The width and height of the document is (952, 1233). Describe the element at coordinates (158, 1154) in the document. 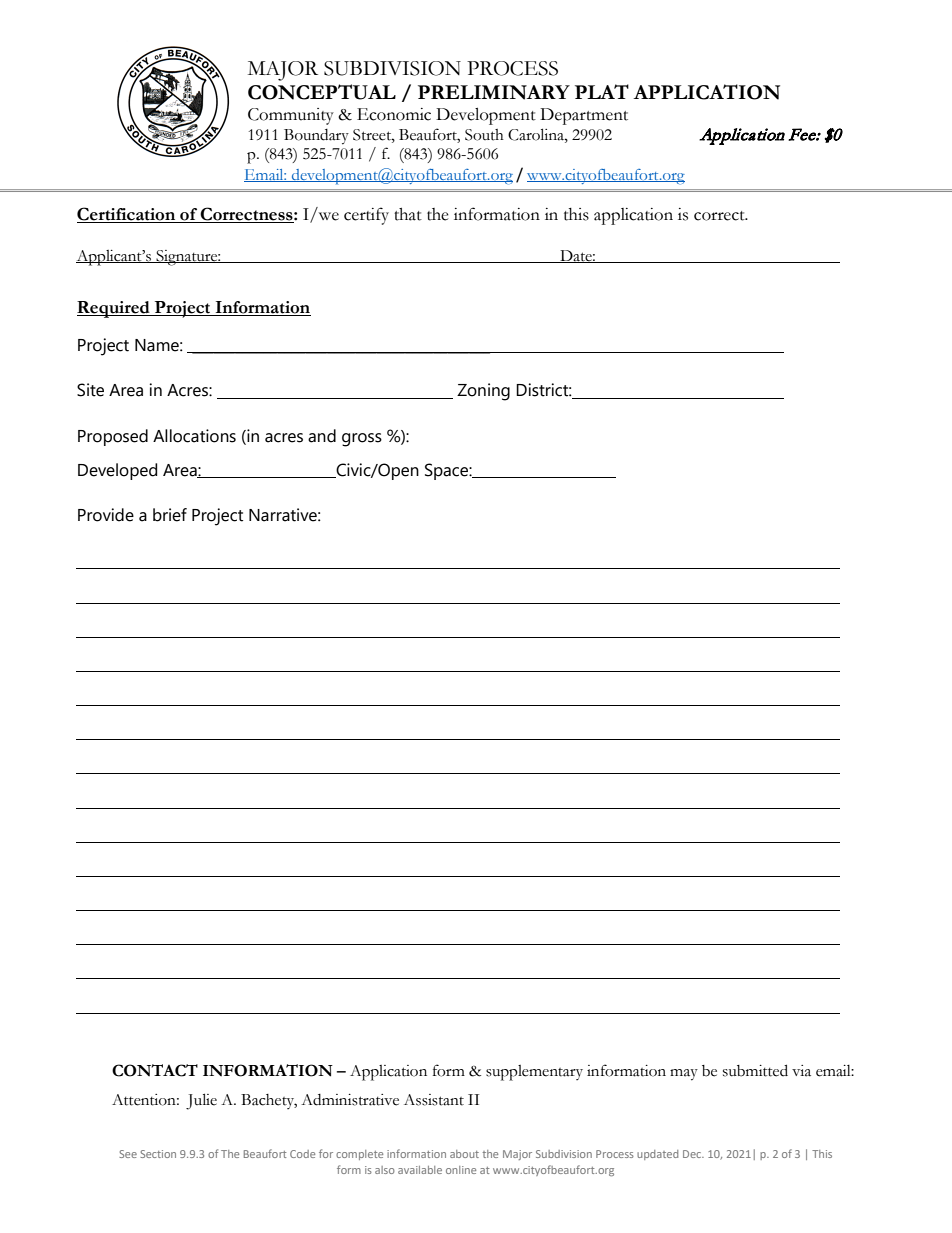

I see `Section` at that location.
